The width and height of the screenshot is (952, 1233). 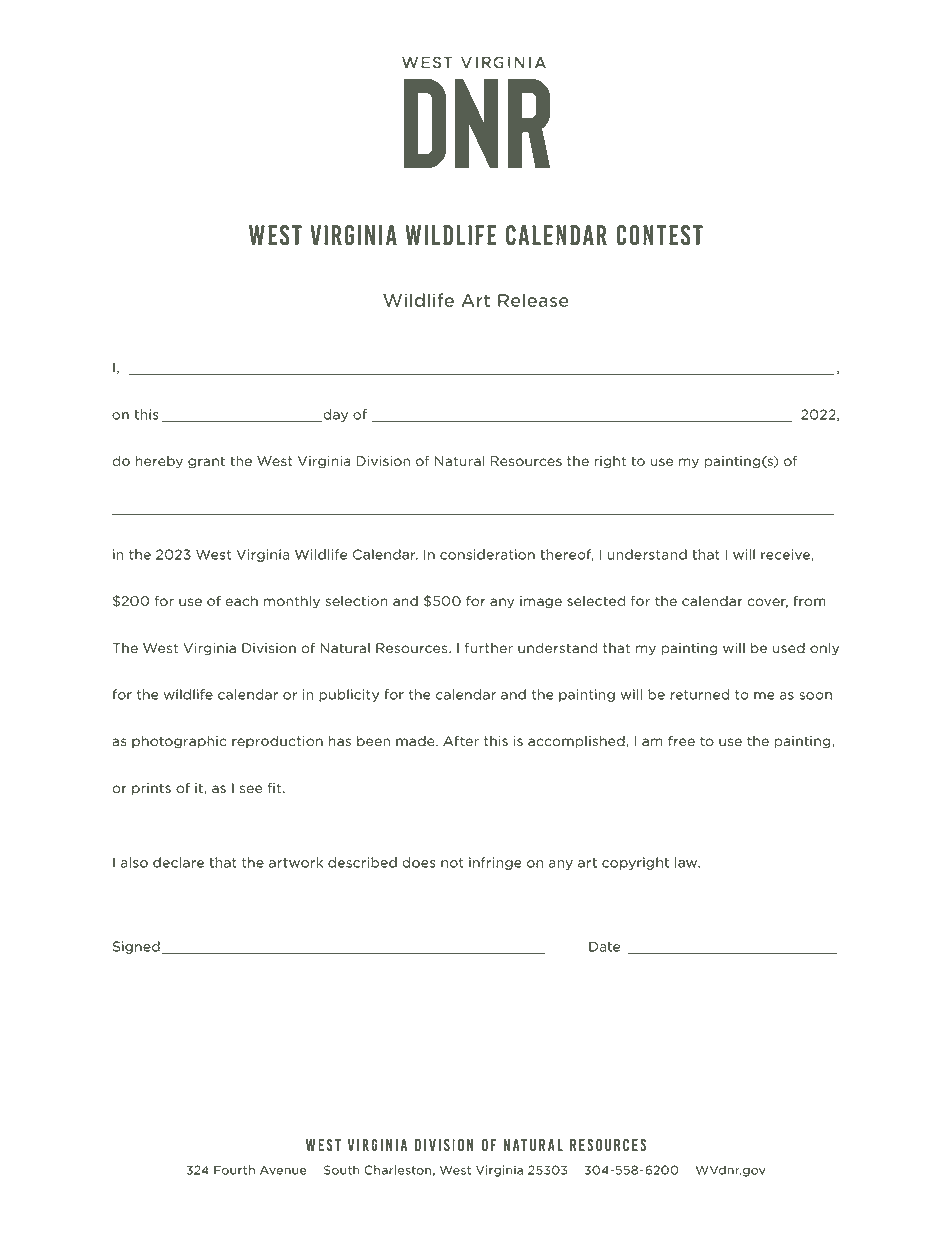 What do you see at coordinates (809, 601) in the screenshot?
I see `from` at bounding box center [809, 601].
